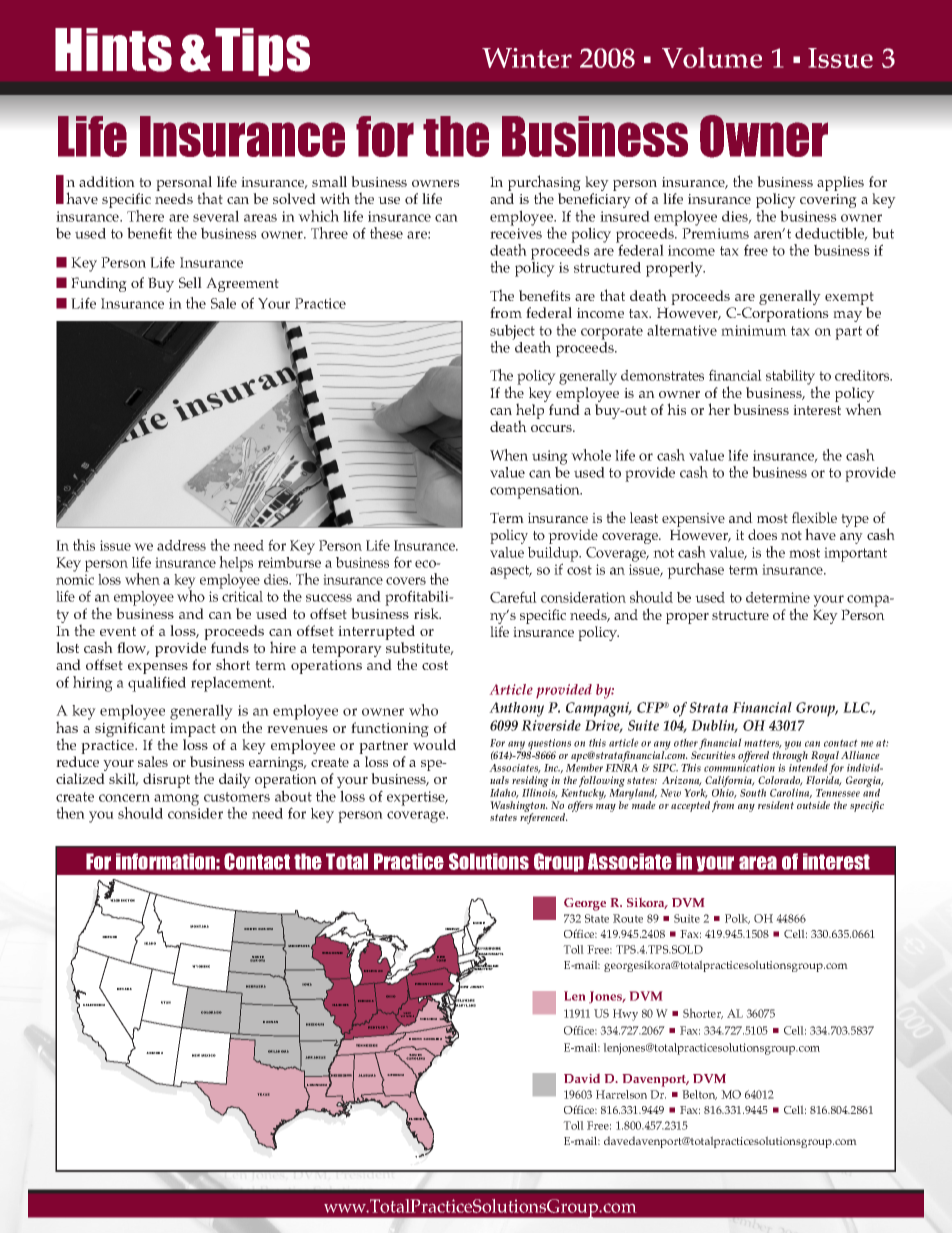  What do you see at coordinates (582, 1078) in the image?
I see `David` at bounding box center [582, 1078].
